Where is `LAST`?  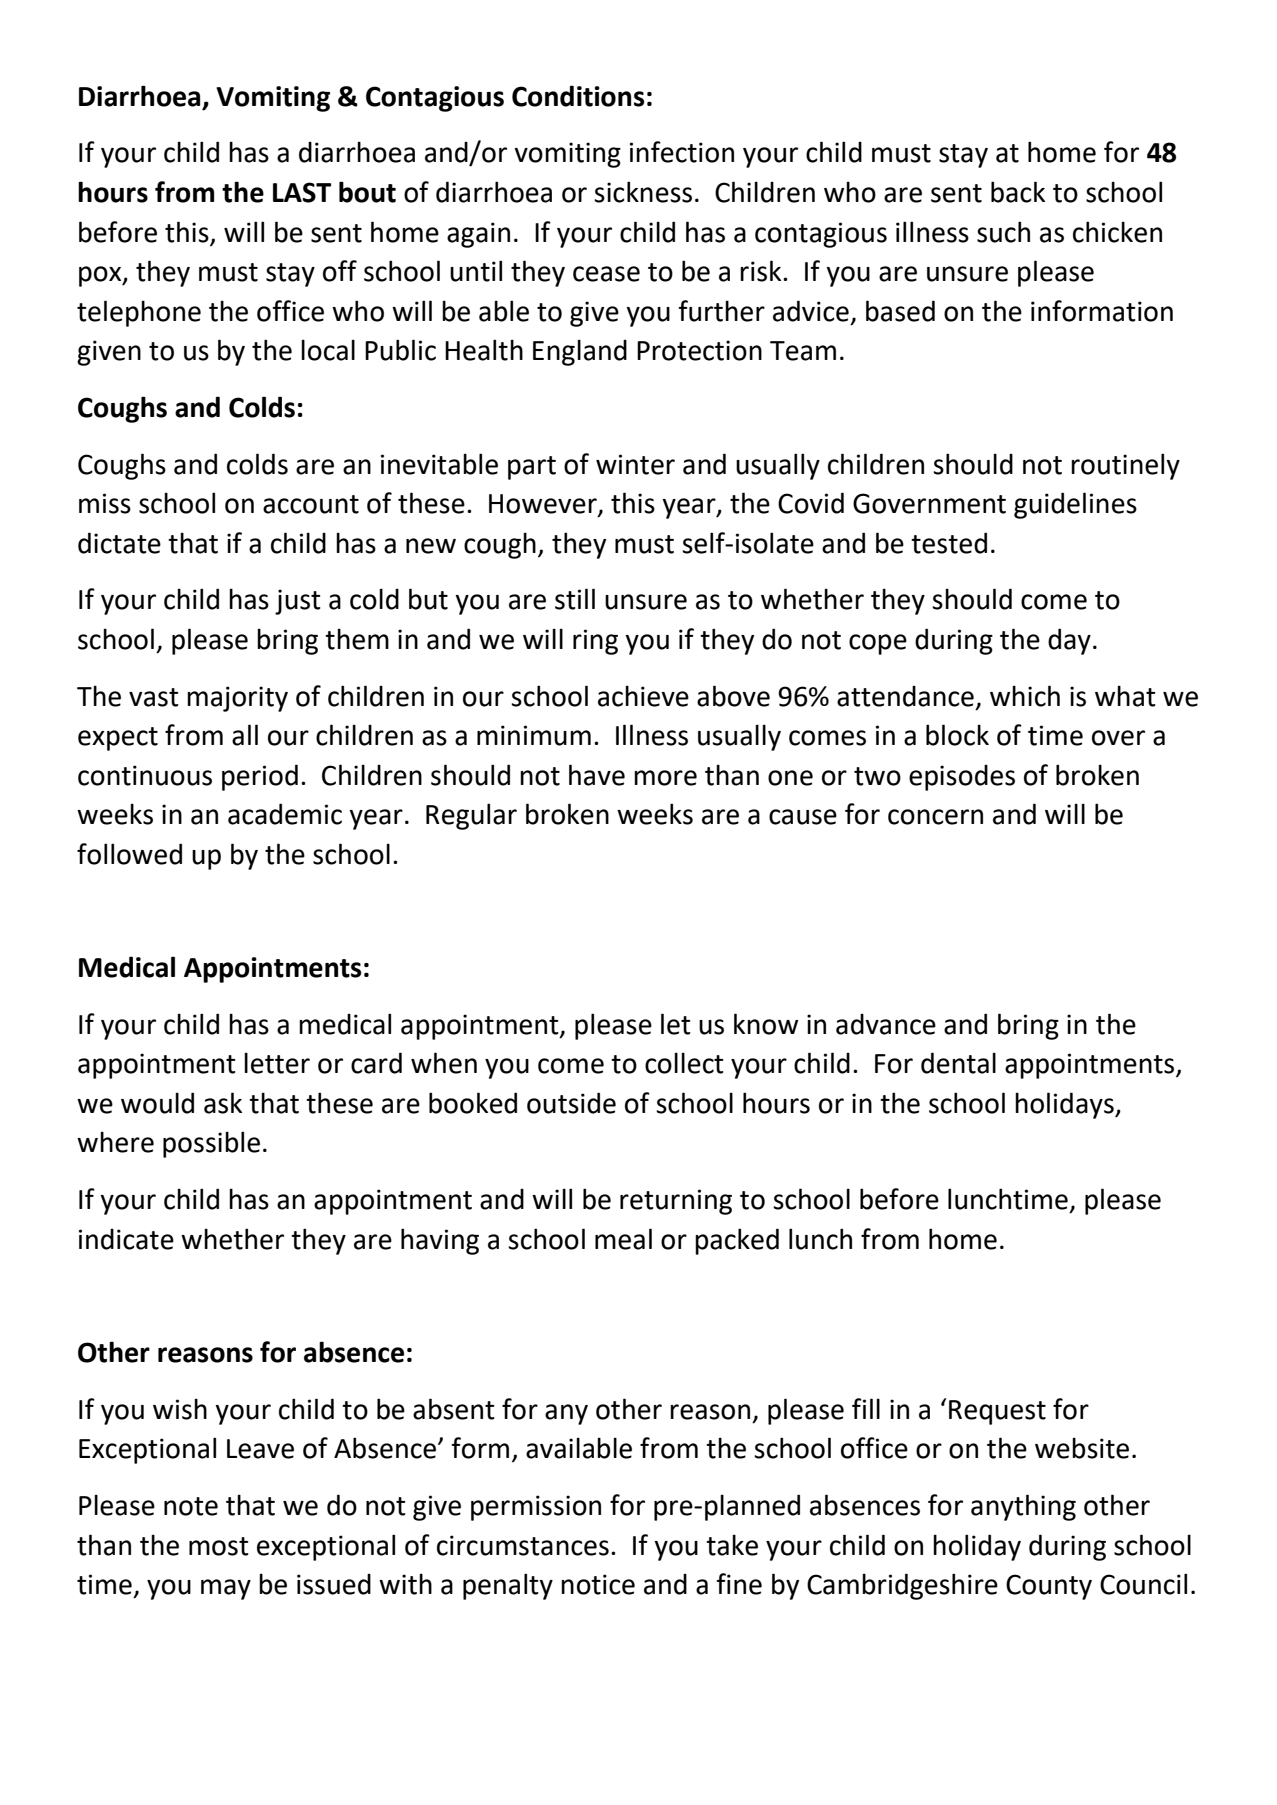 LAST is located at coordinates (302, 192).
